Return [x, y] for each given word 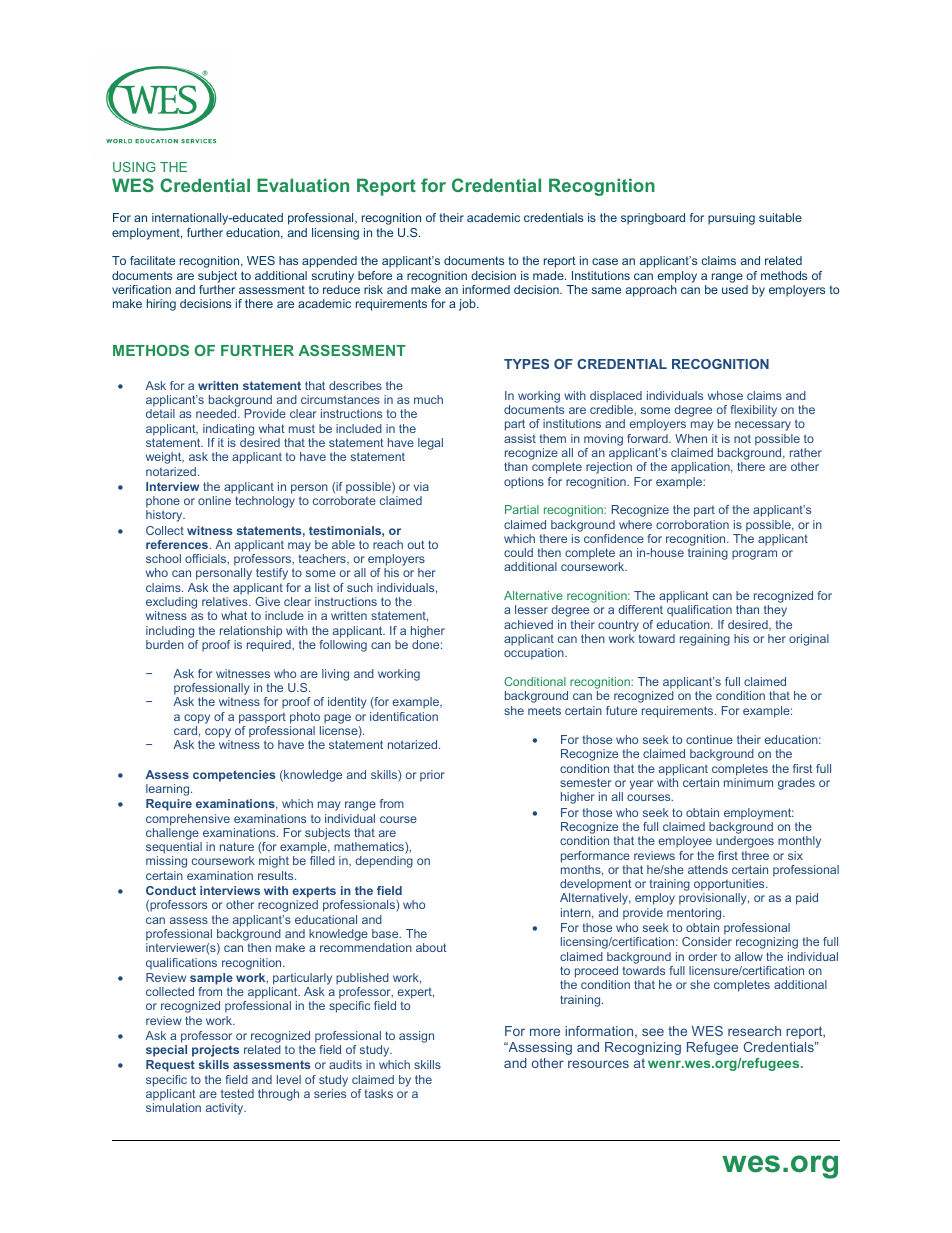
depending [384, 862]
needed [217, 413]
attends [708, 869]
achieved [528, 624]
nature [237, 846]
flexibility [753, 411]
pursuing [731, 219]
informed [486, 289]
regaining [705, 640]
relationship [251, 632]
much [428, 399]
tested [237, 1093]
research [754, 1031]
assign [416, 1037]
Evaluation [303, 185]
